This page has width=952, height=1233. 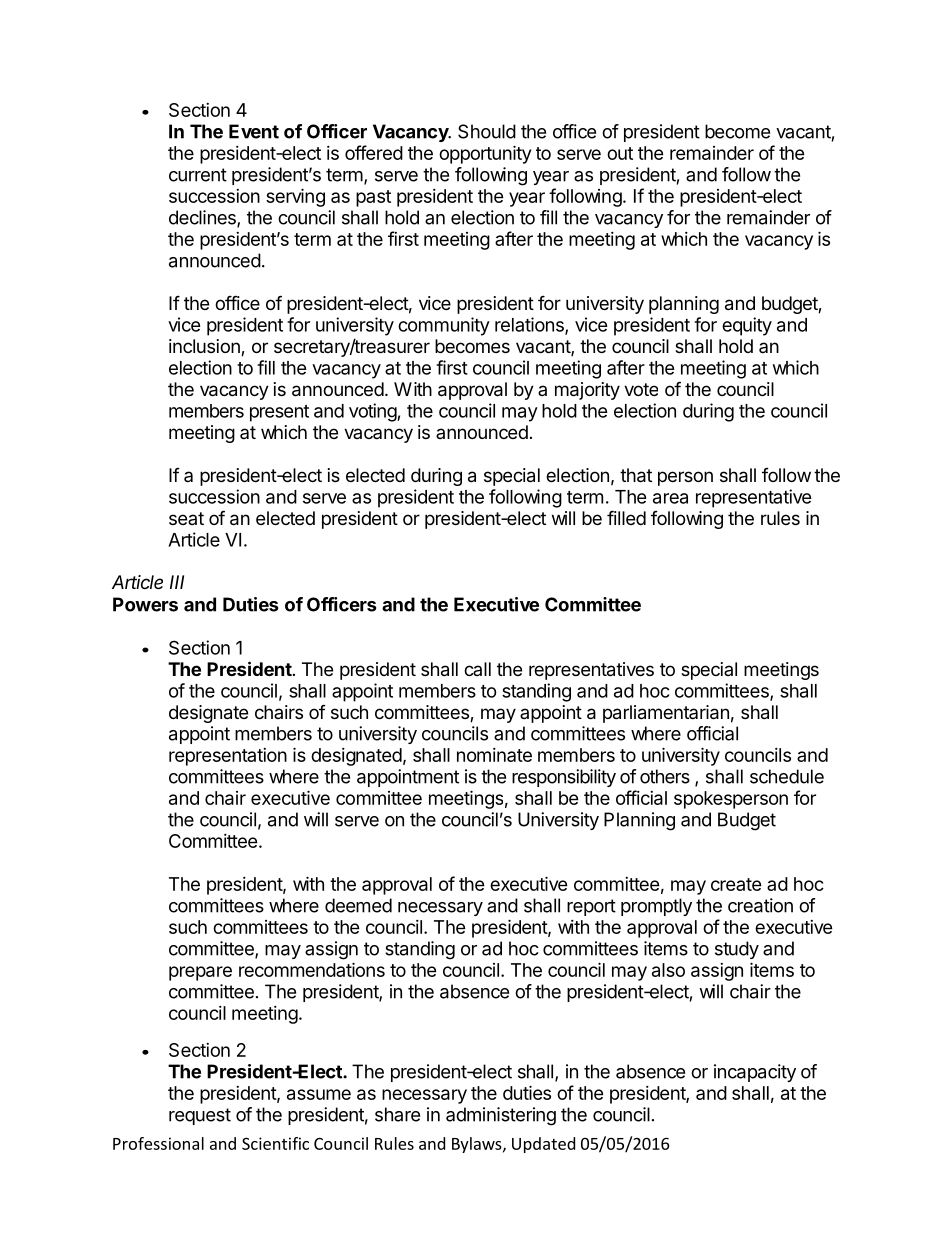 I want to click on current, so click(x=198, y=175).
